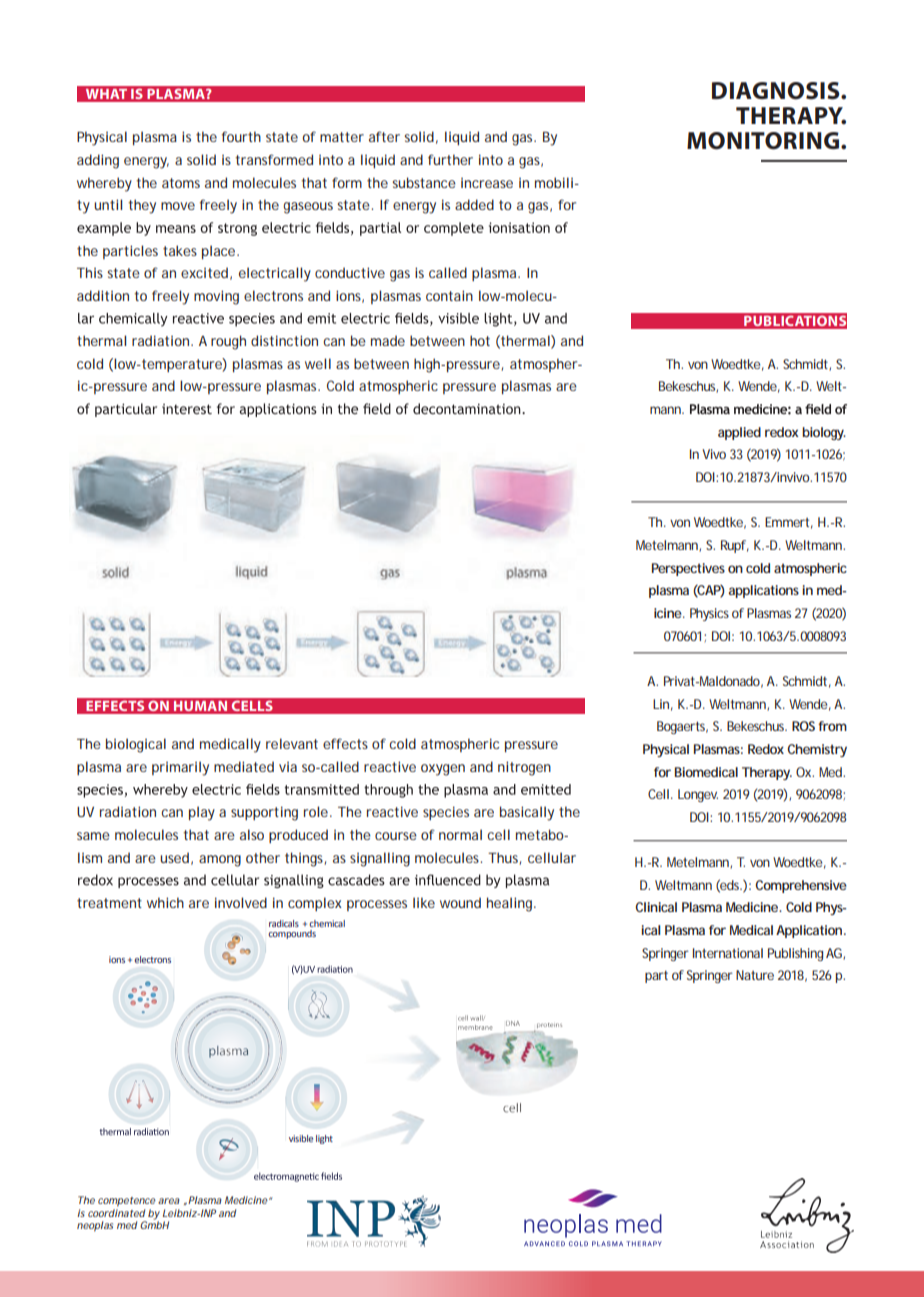 The height and width of the document is (1297, 924). What do you see at coordinates (169, 1201) in the document?
I see `area` at bounding box center [169, 1201].
